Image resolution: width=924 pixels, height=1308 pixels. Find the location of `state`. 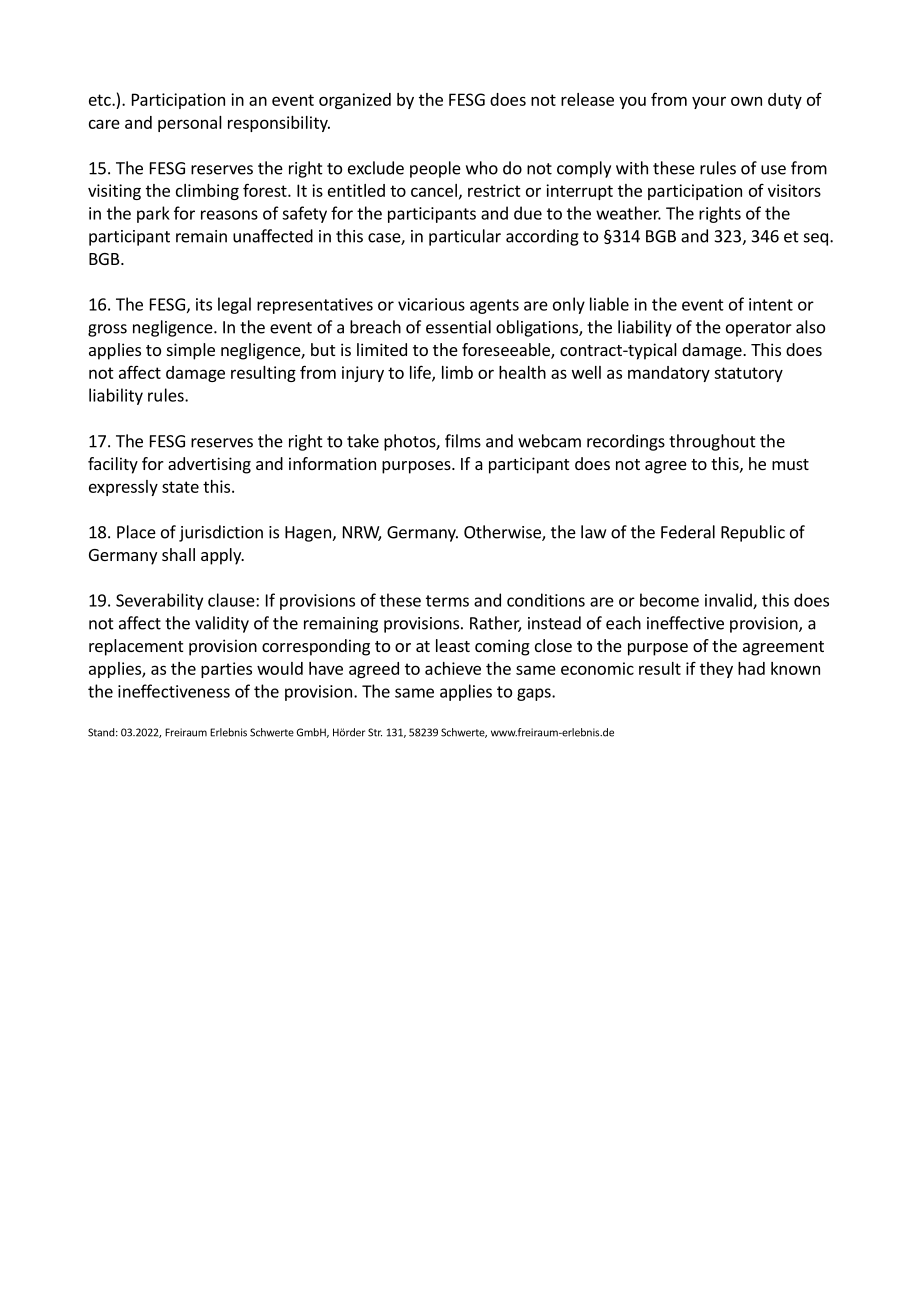

state is located at coordinates (180, 487).
